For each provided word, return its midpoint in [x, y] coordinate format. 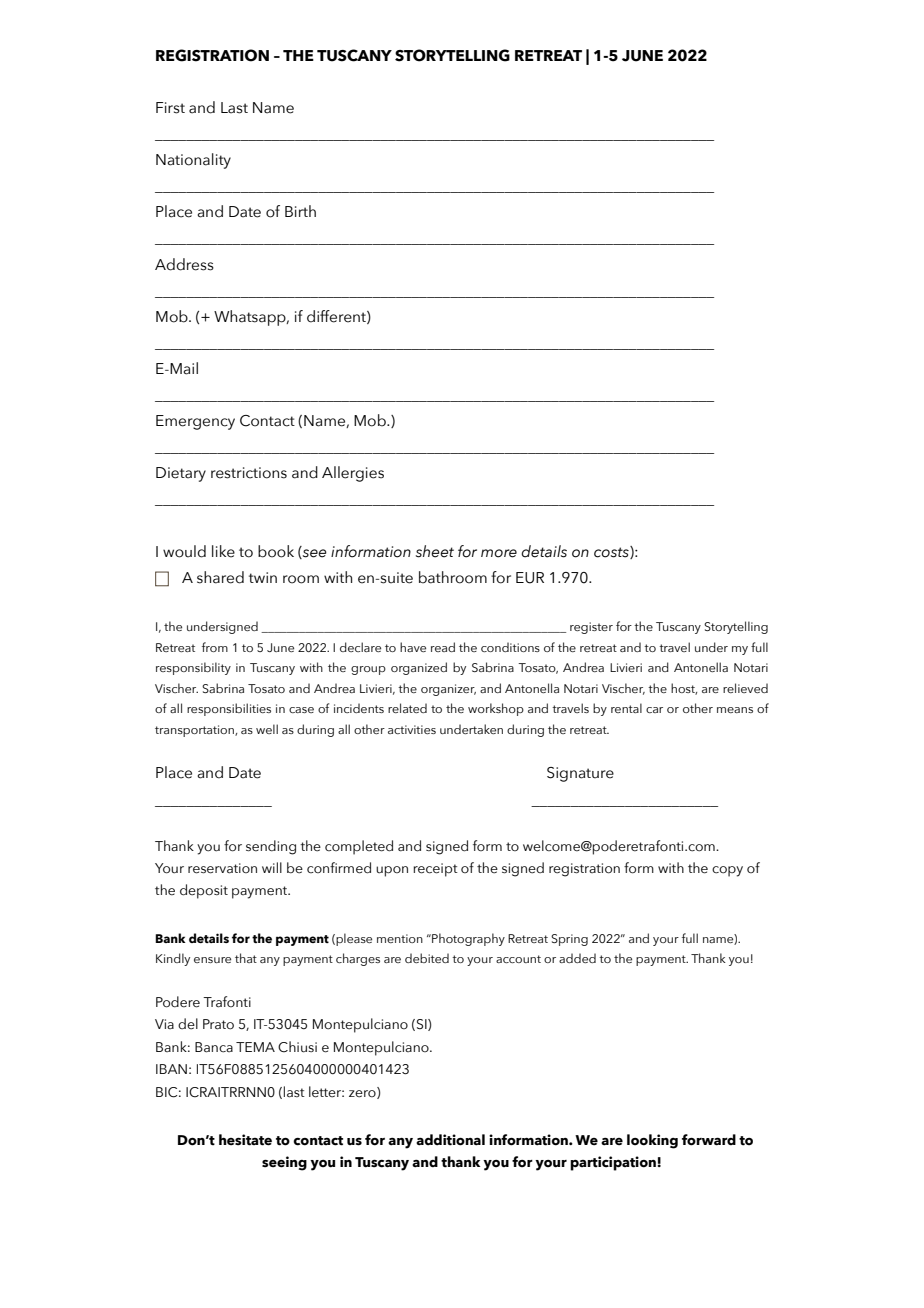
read [443, 647]
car [654, 710]
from [215, 647]
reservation [222, 868]
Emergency [195, 422]
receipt [435, 870]
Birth [300, 211]
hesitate [245, 1140]
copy [727, 871]
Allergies [353, 474]
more [499, 553]
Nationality [193, 161]
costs [612, 552]
